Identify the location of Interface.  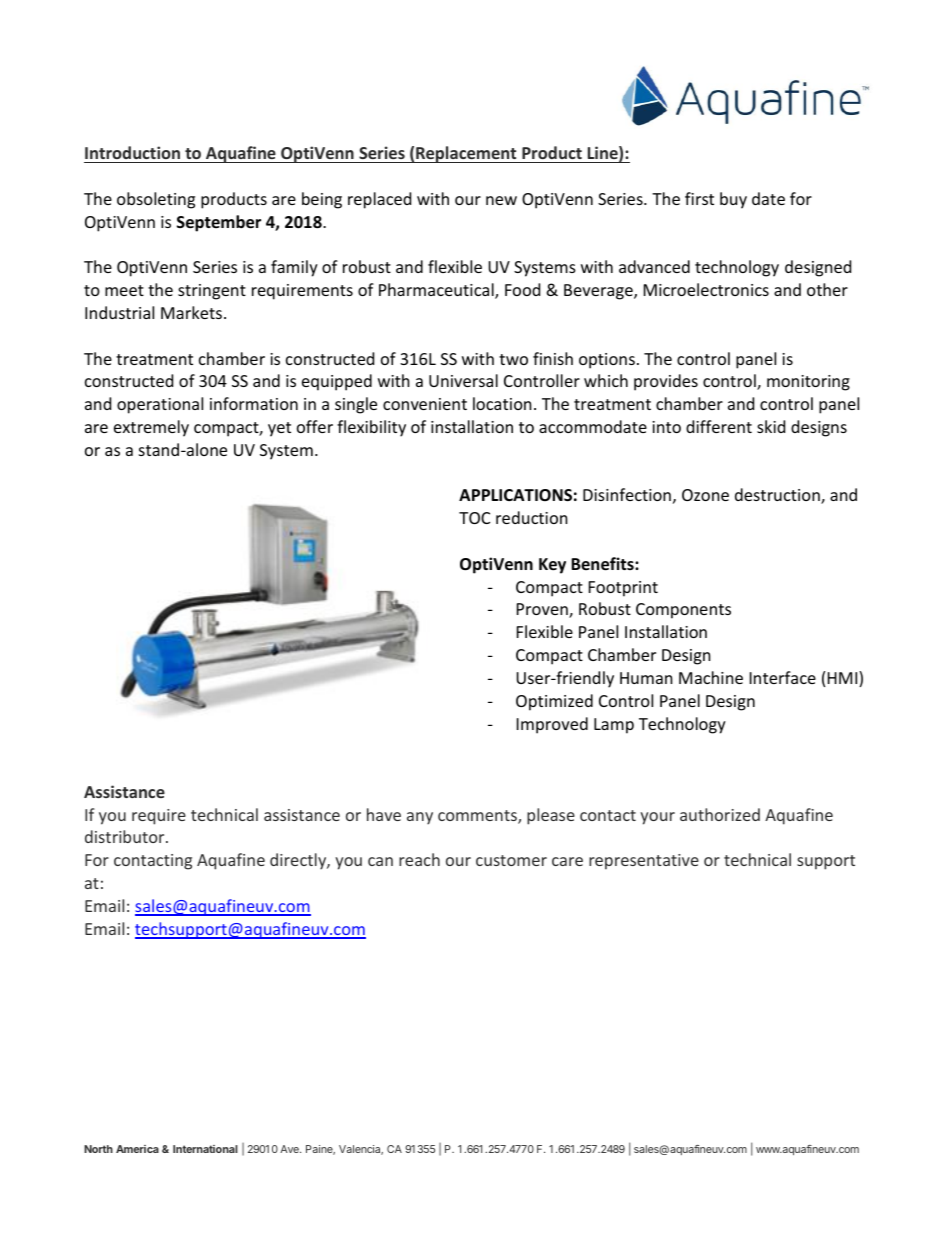
(783, 677).
